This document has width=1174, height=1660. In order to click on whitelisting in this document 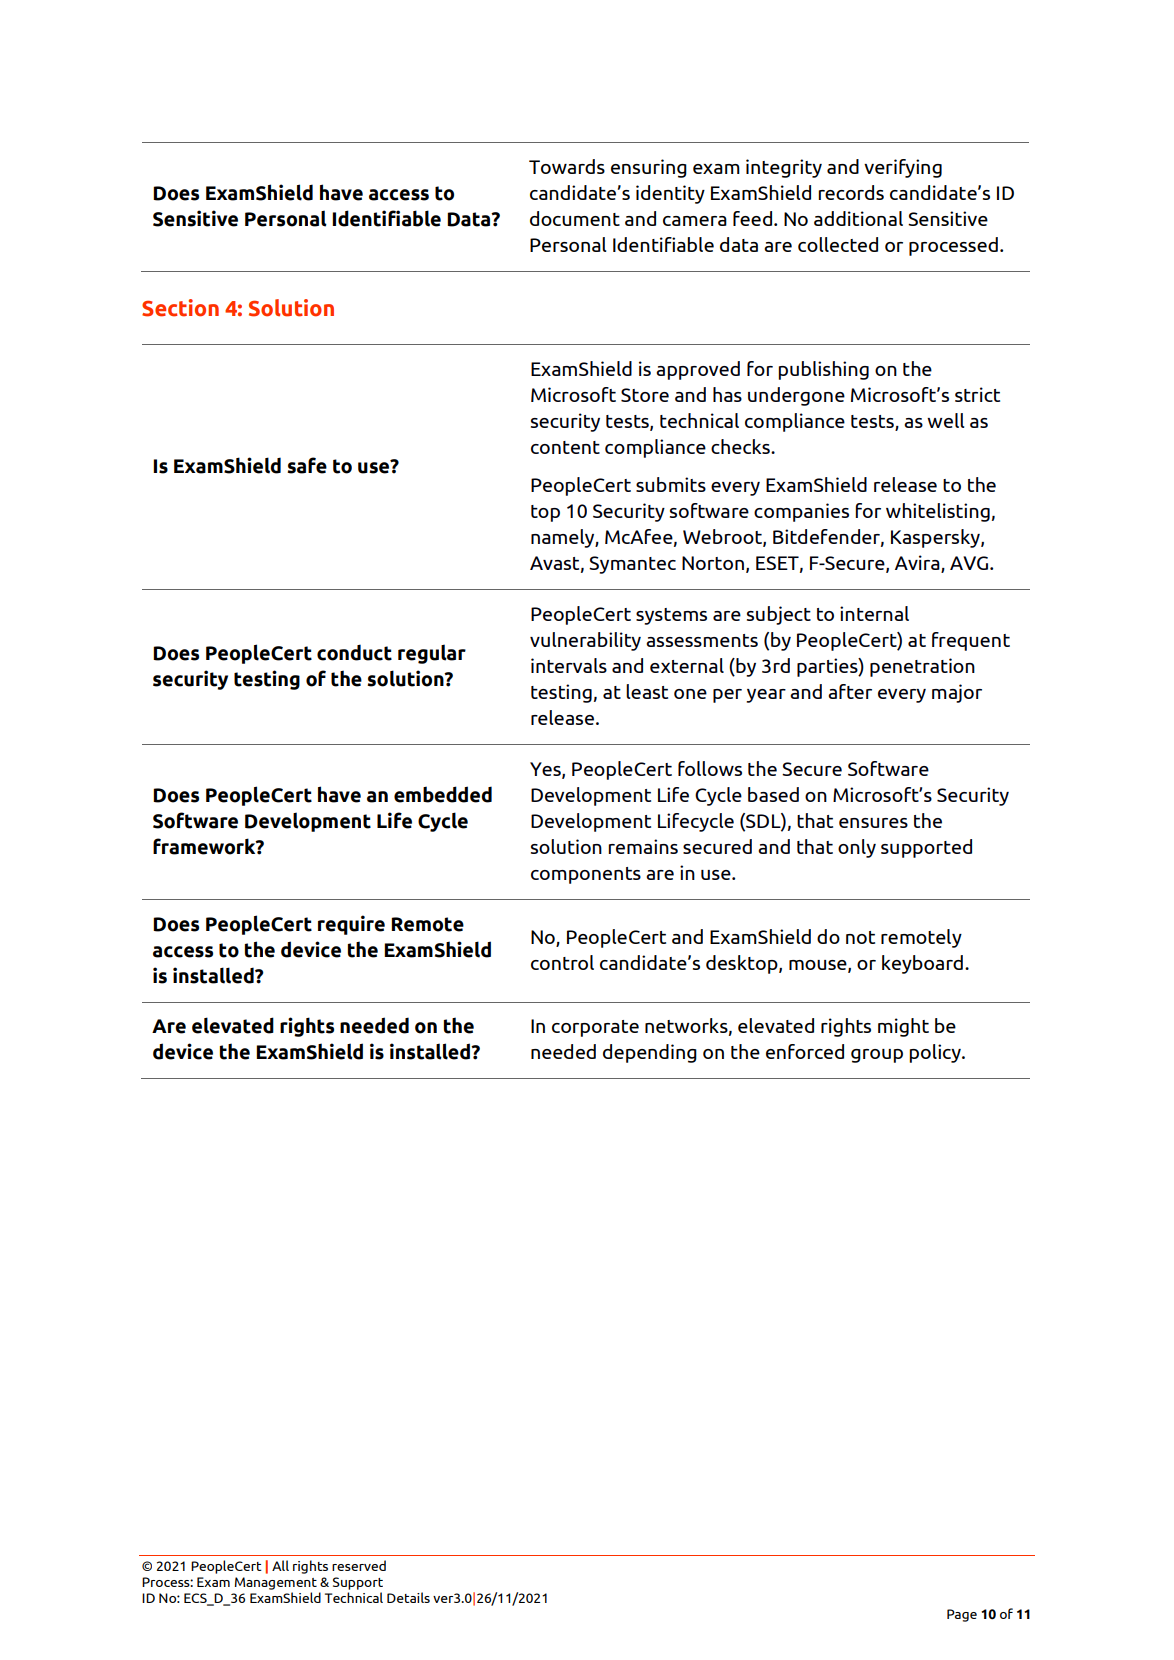, I will do `click(938, 512)`.
